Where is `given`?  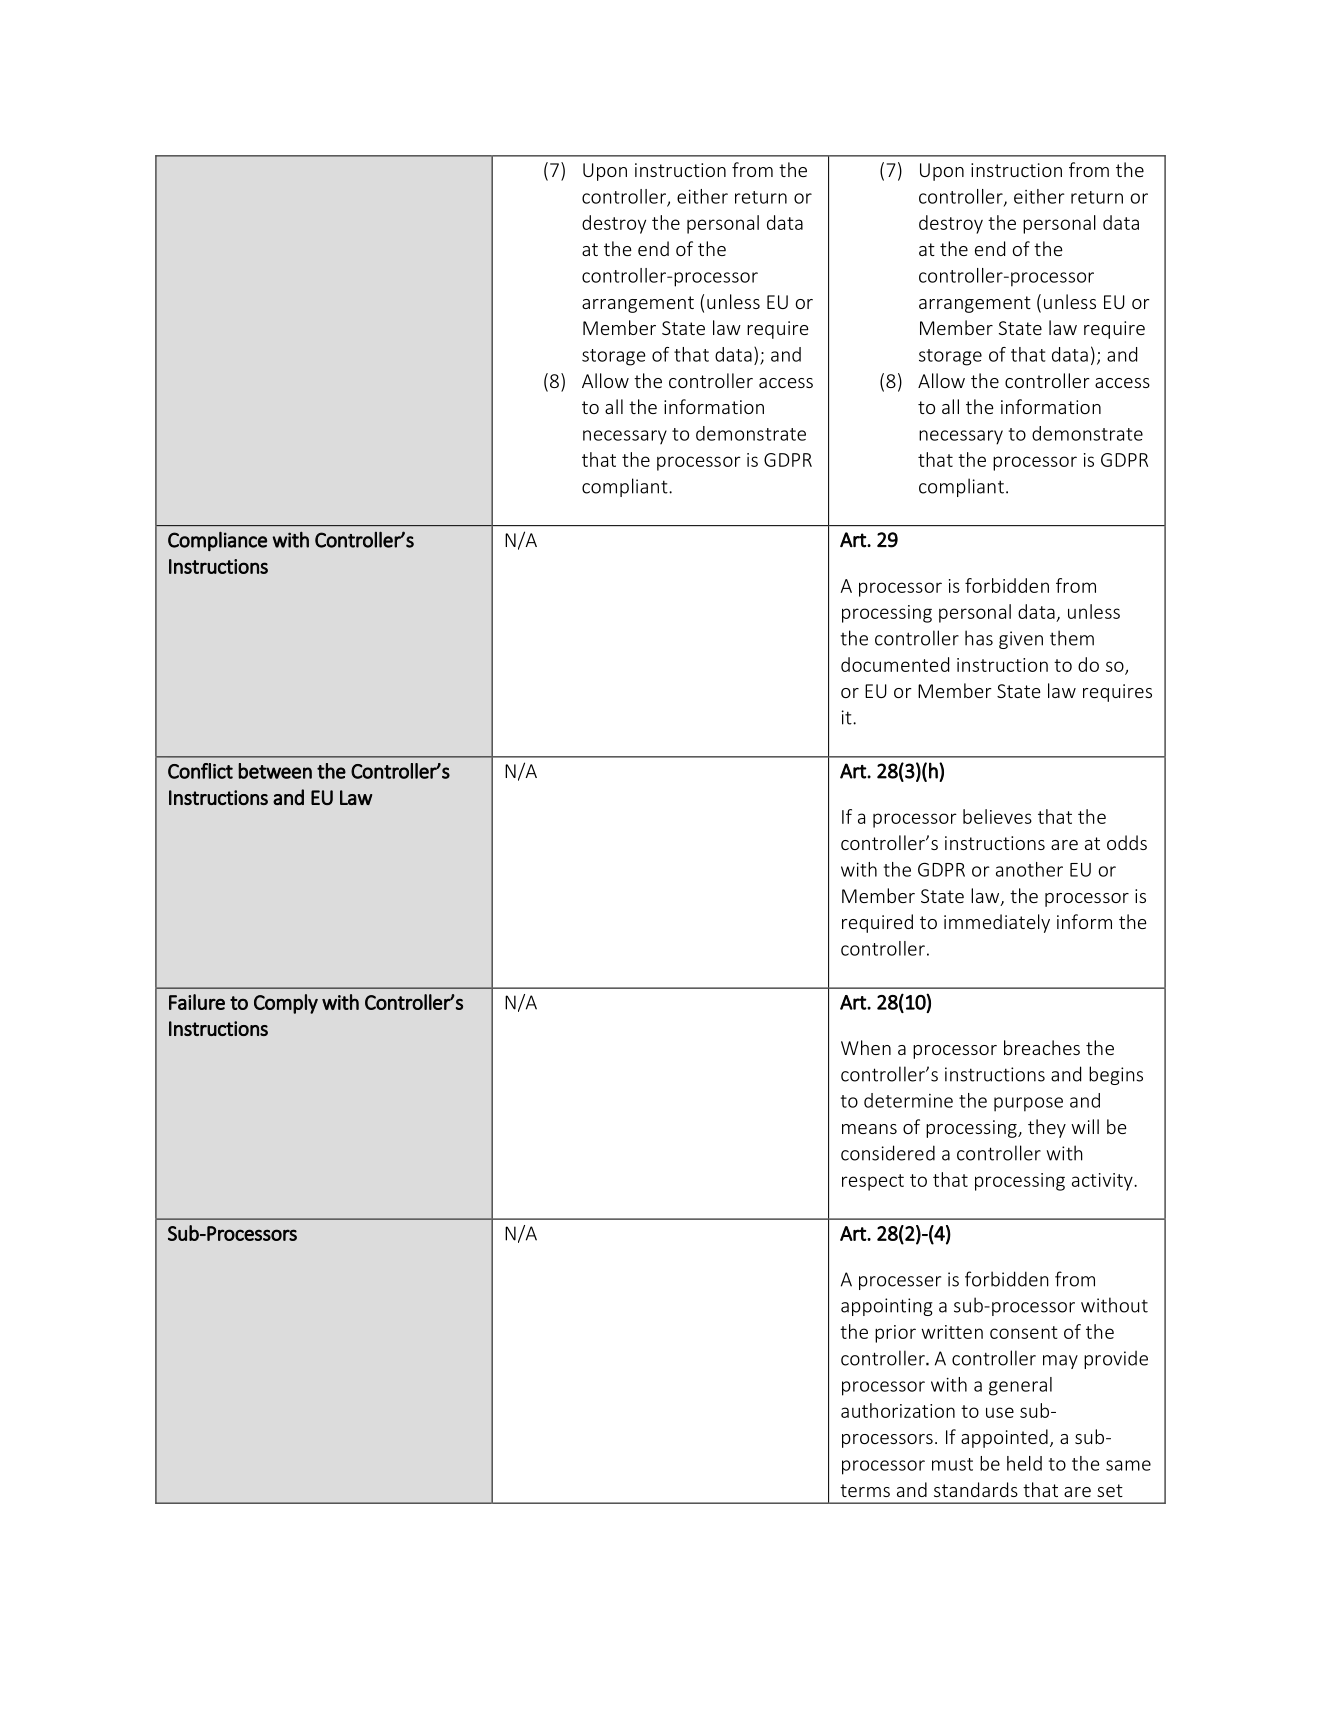 given is located at coordinates (1021, 640).
